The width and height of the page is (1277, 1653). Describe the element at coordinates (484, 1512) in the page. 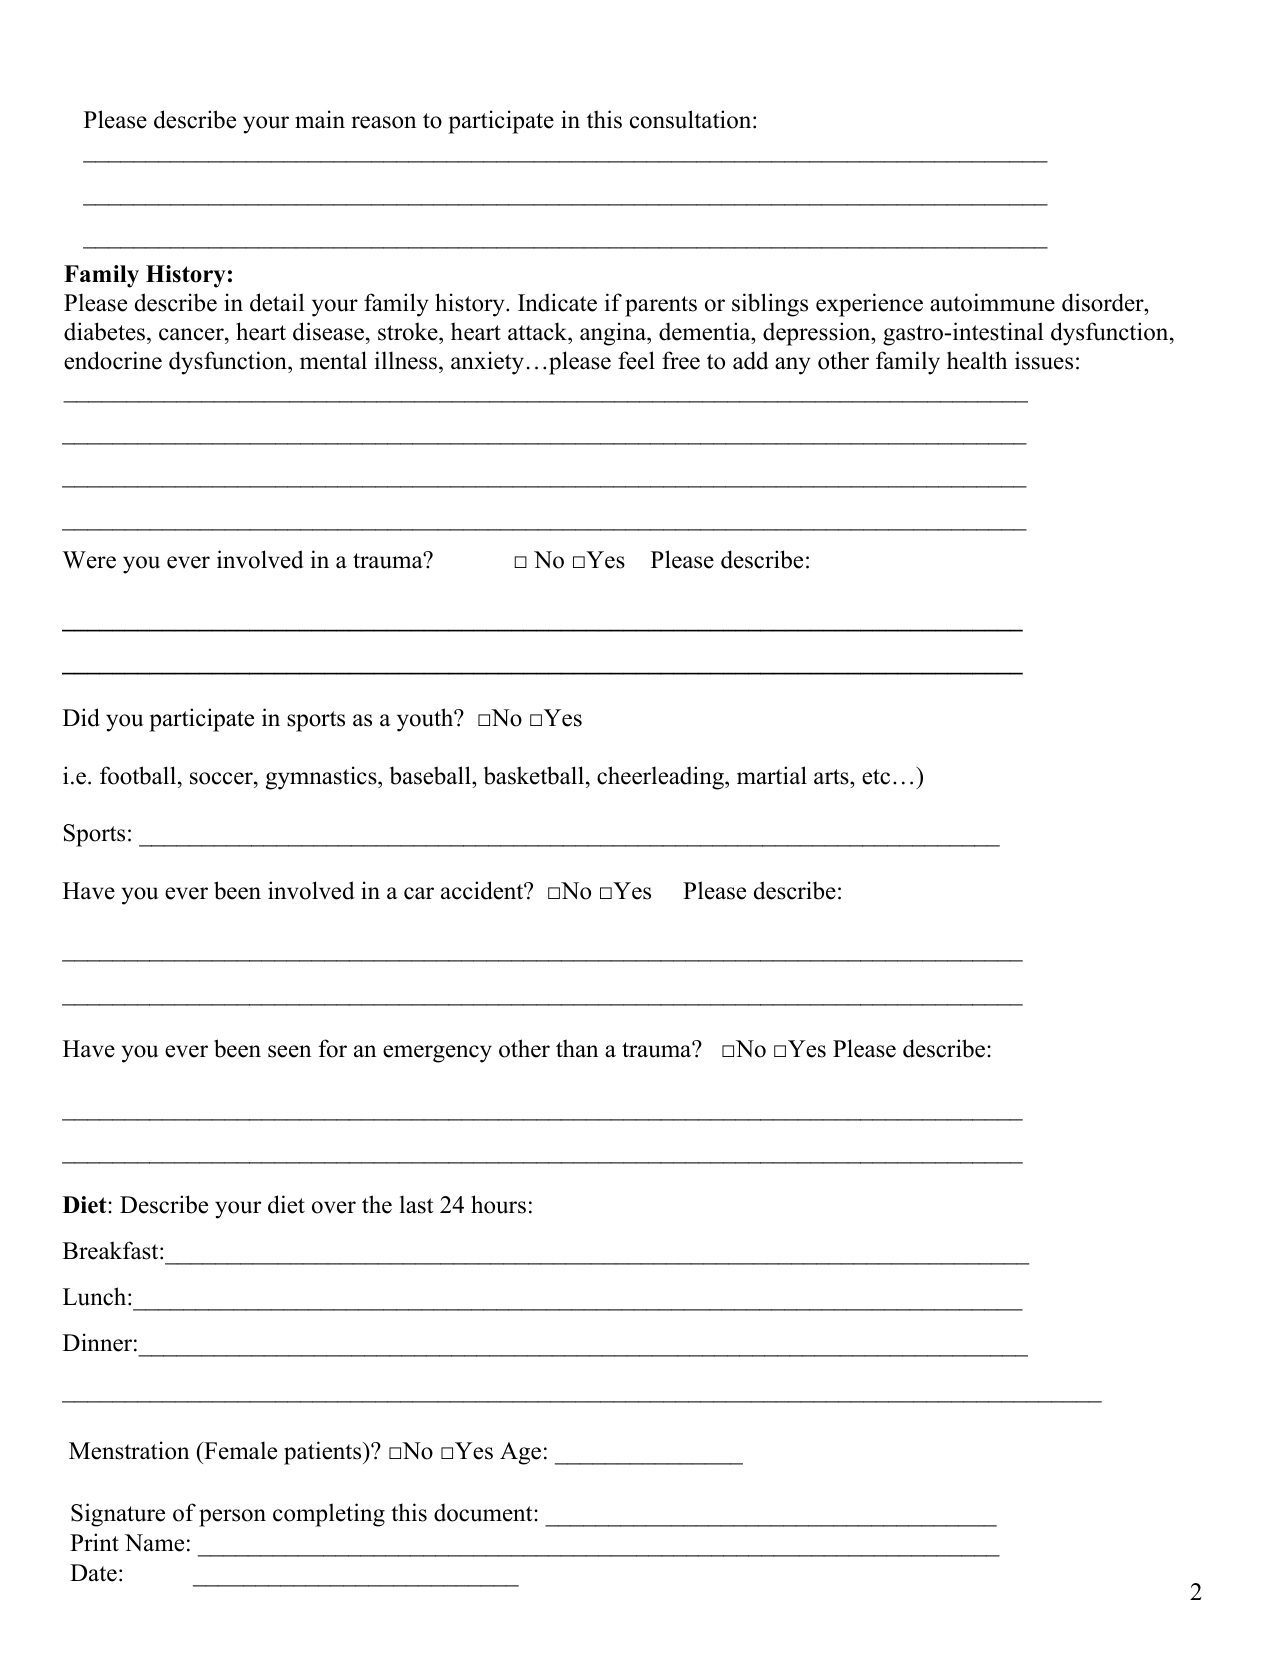

I see `document` at that location.
